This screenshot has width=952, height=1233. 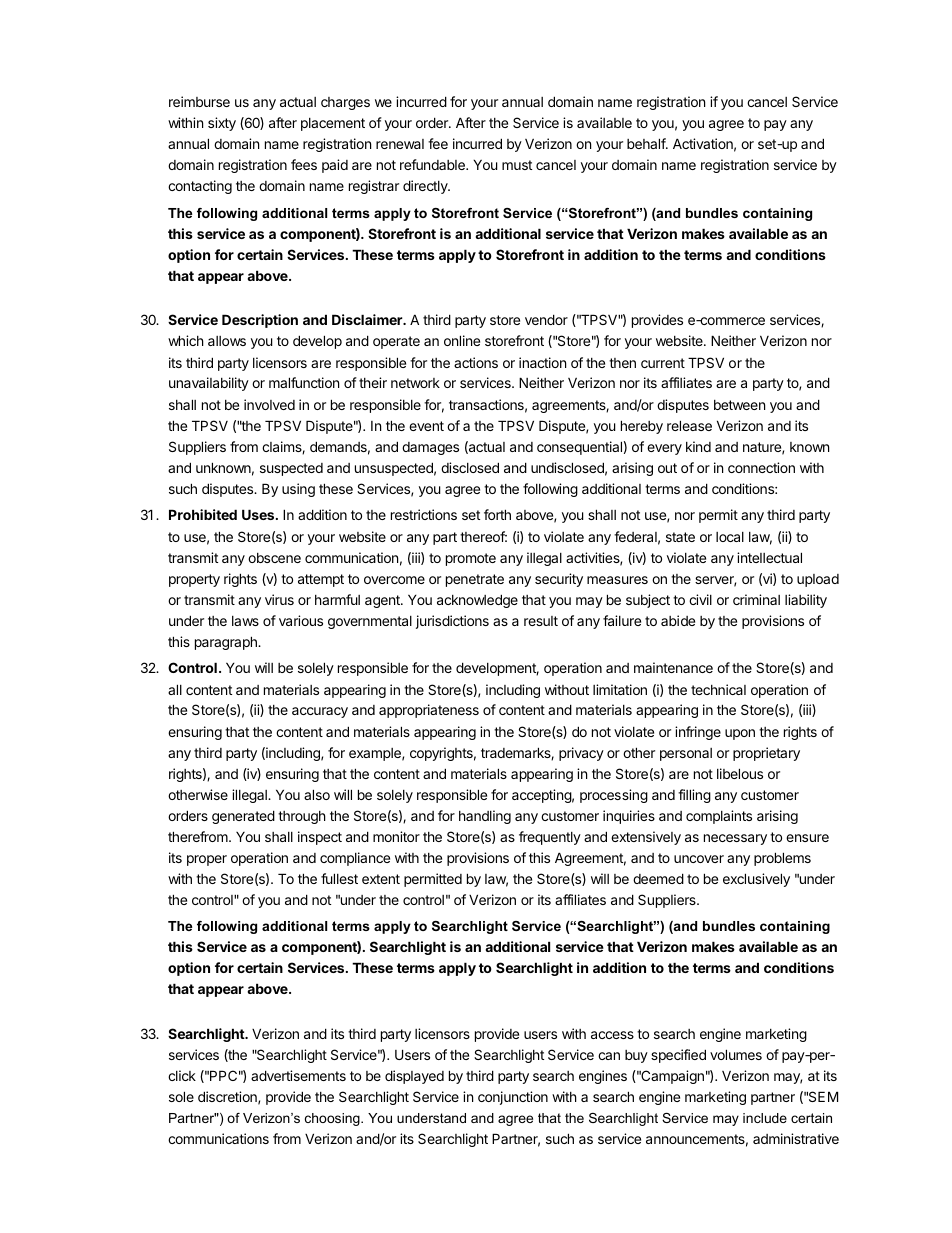 I want to click on include, so click(x=765, y=1118).
